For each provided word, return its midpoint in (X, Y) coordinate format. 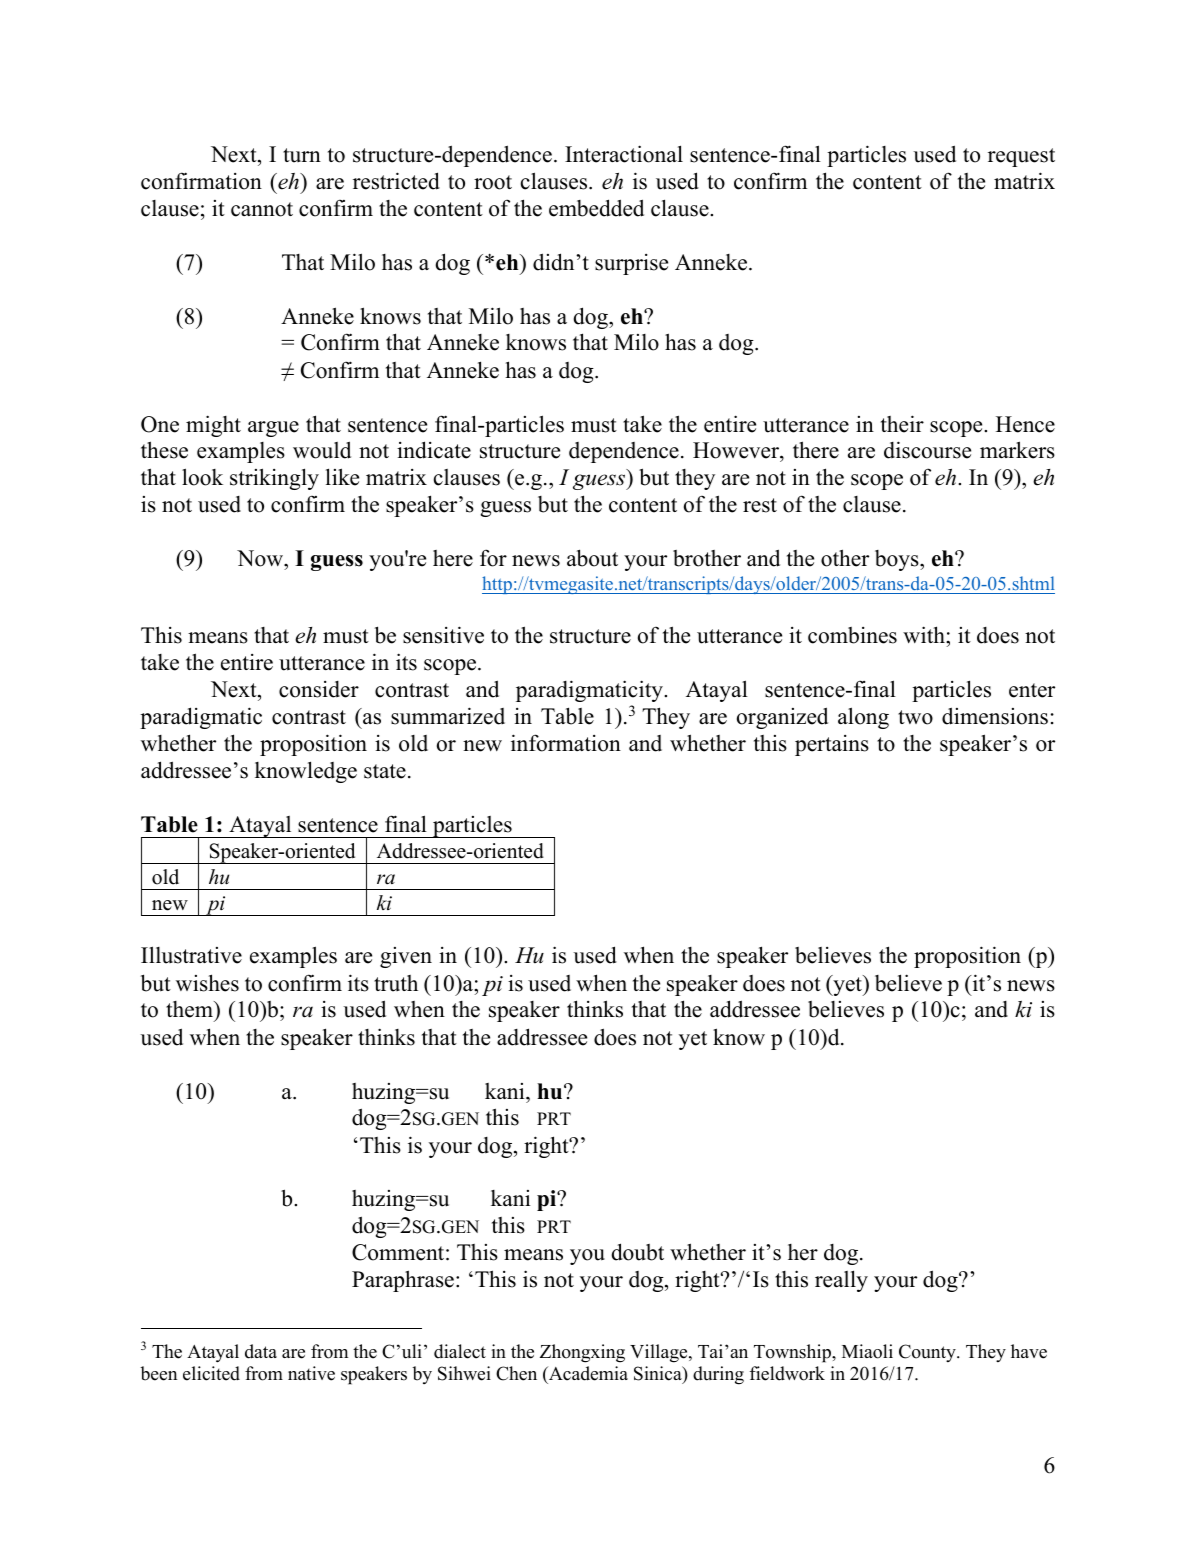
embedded (596, 208)
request (1021, 157)
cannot (262, 209)
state (385, 771)
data (261, 1351)
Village (660, 1353)
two (915, 717)
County (928, 1353)
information (566, 743)
